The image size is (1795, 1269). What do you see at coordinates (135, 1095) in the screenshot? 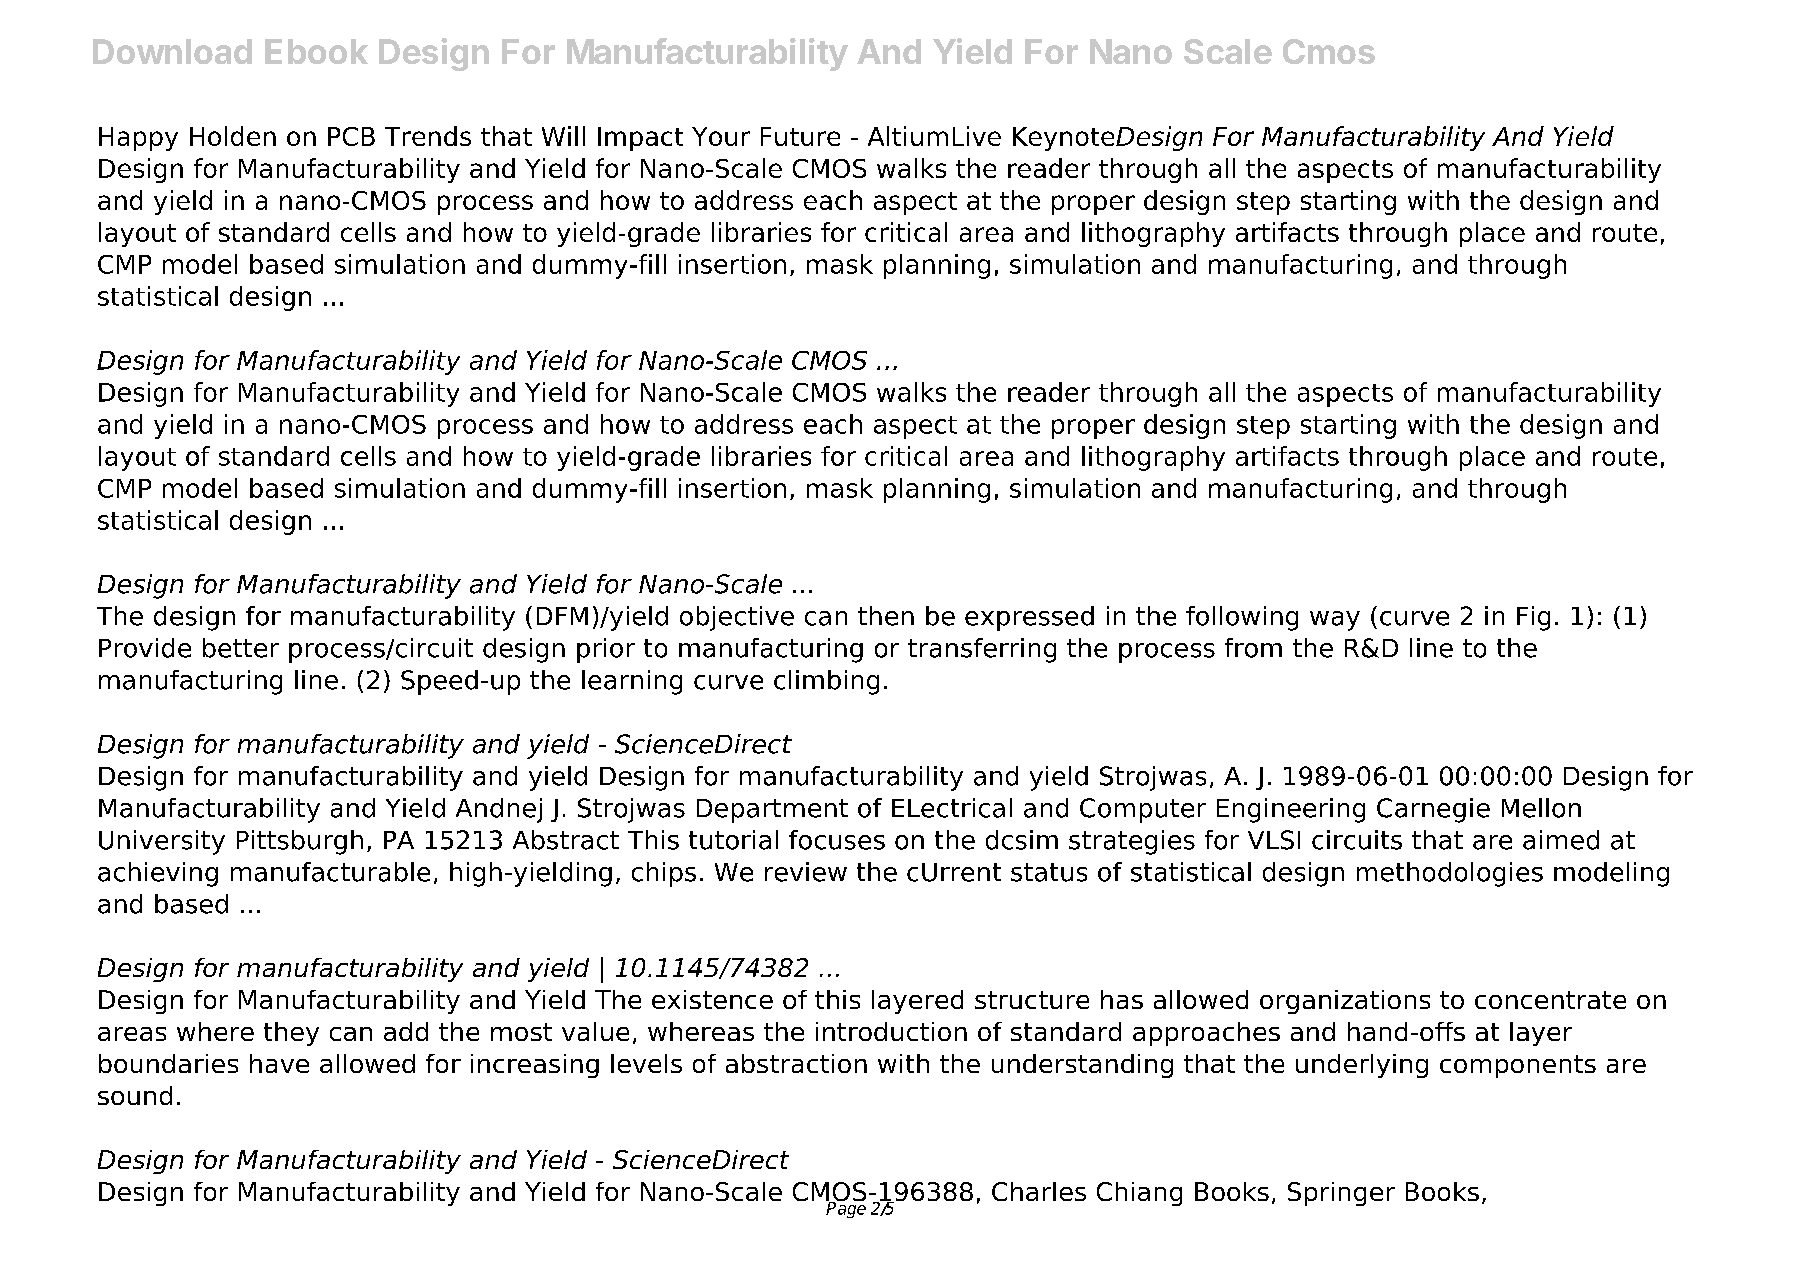
I see `sound` at bounding box center [135, 1095].
